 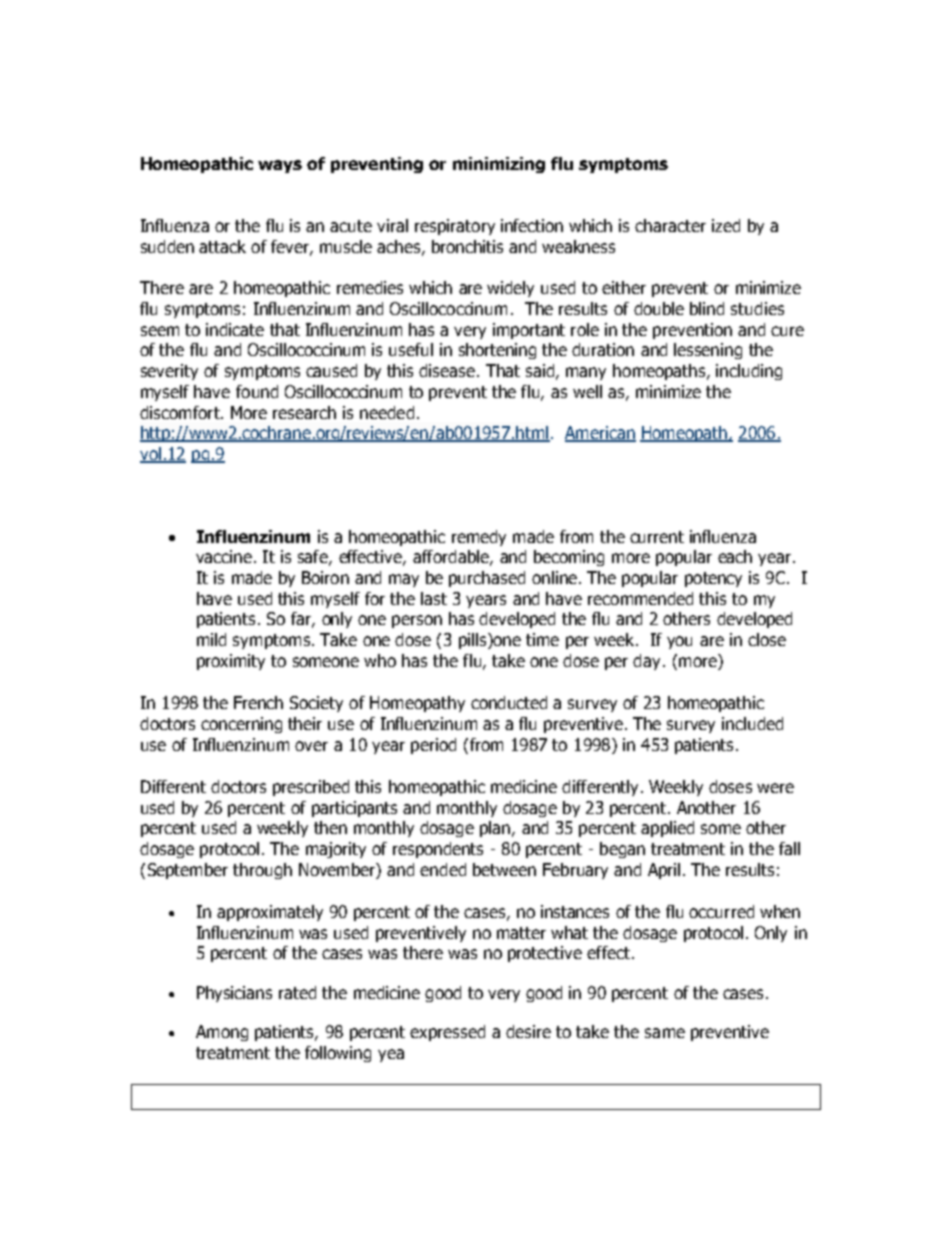 I want to click on mild, so click(x=211, y=639).
